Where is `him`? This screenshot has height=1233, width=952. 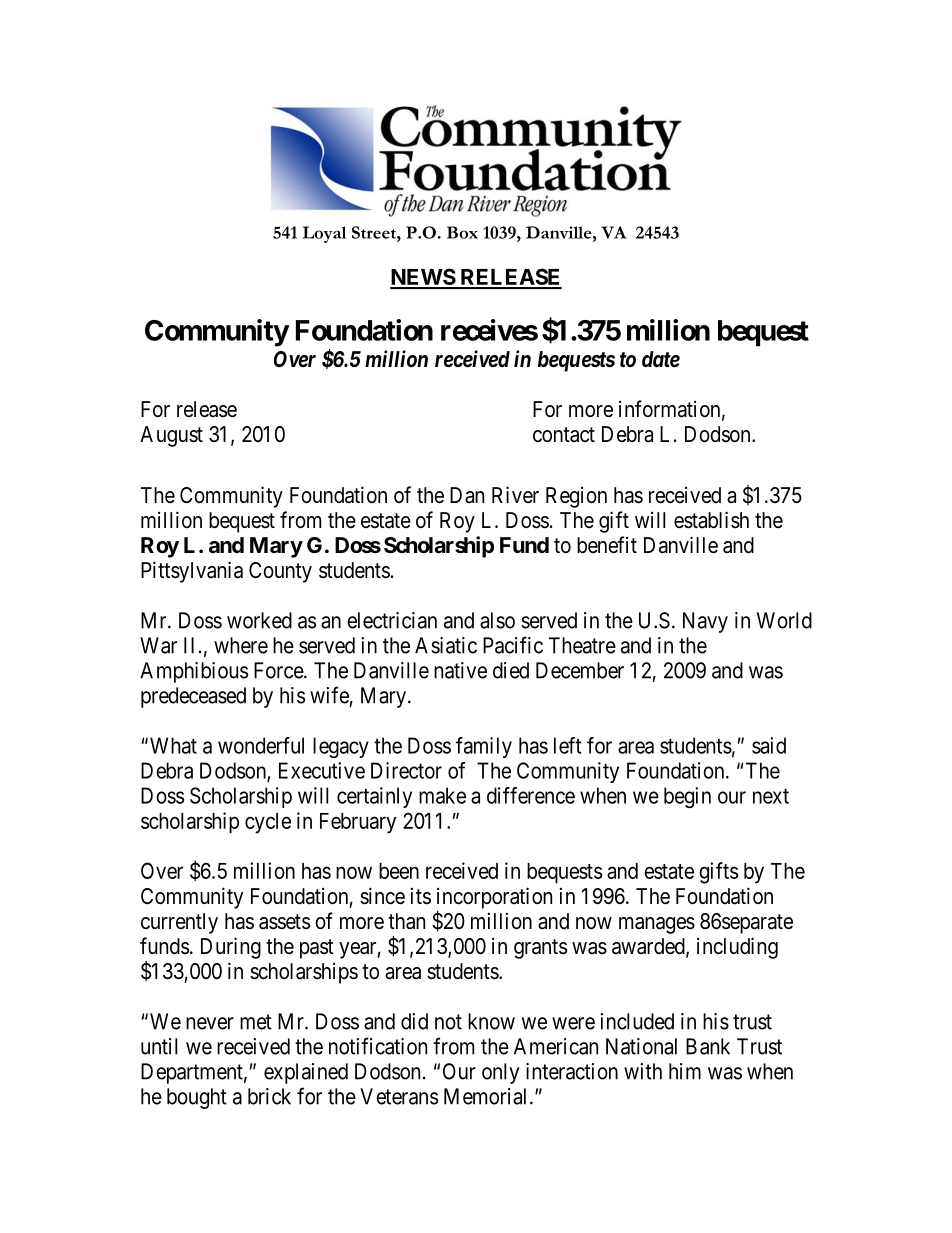 him is located at coordinates (685, 1071).
